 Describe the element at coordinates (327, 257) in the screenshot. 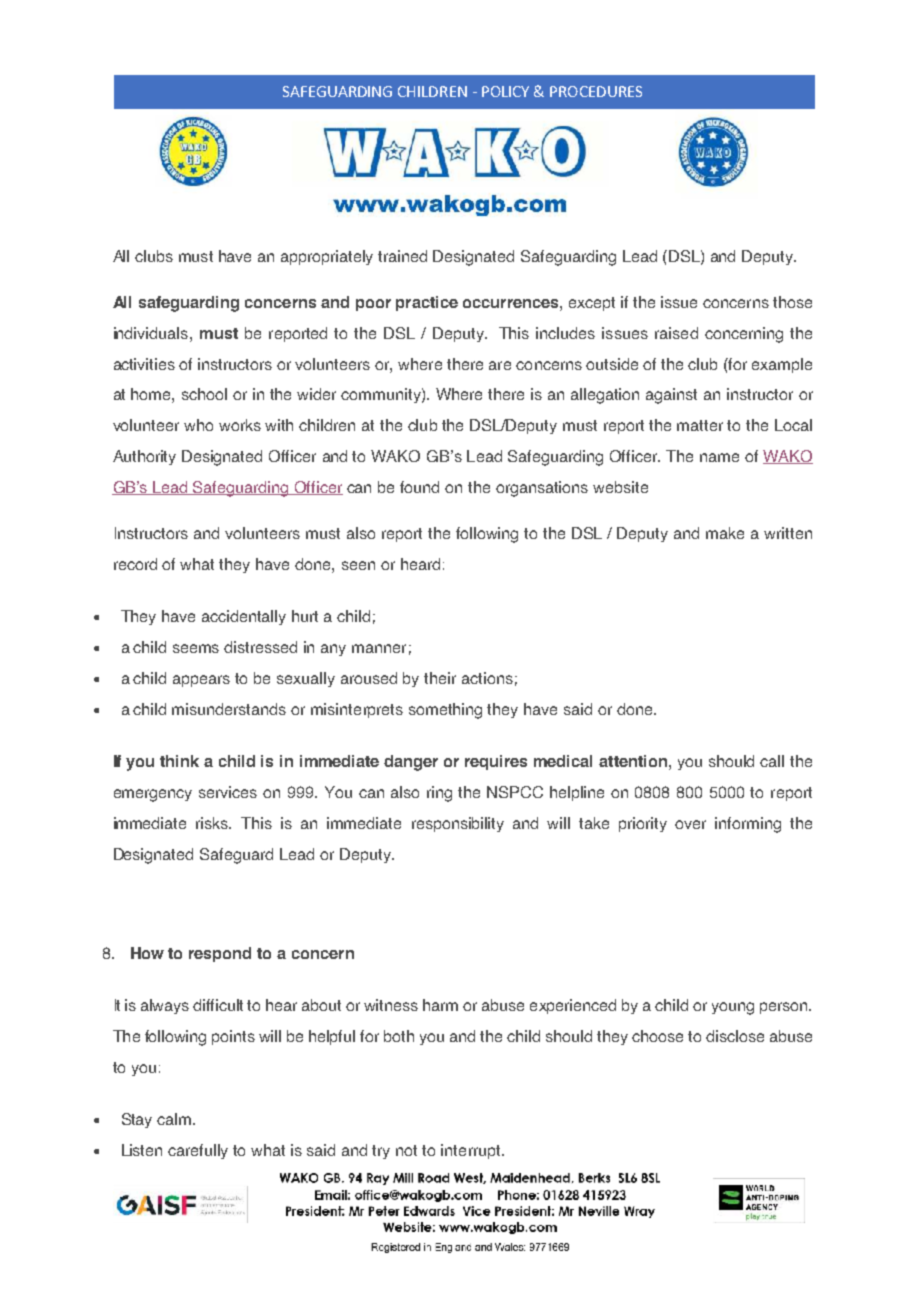

I see `appropriately` at that location.
